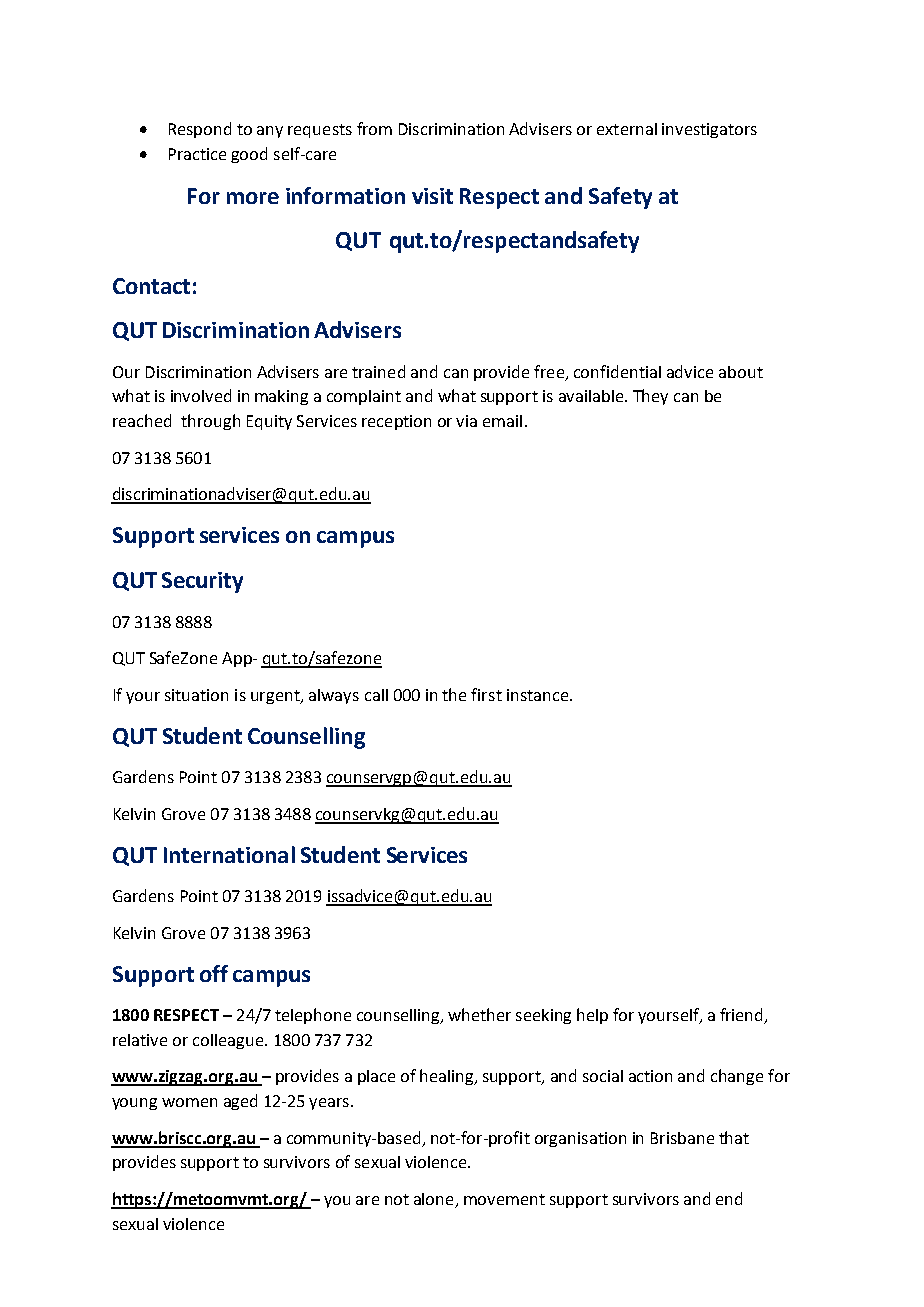  What do you see at coordinates (682, 1138) in the image?
I see `Brisbane` at bounding box center [682, 1138].
